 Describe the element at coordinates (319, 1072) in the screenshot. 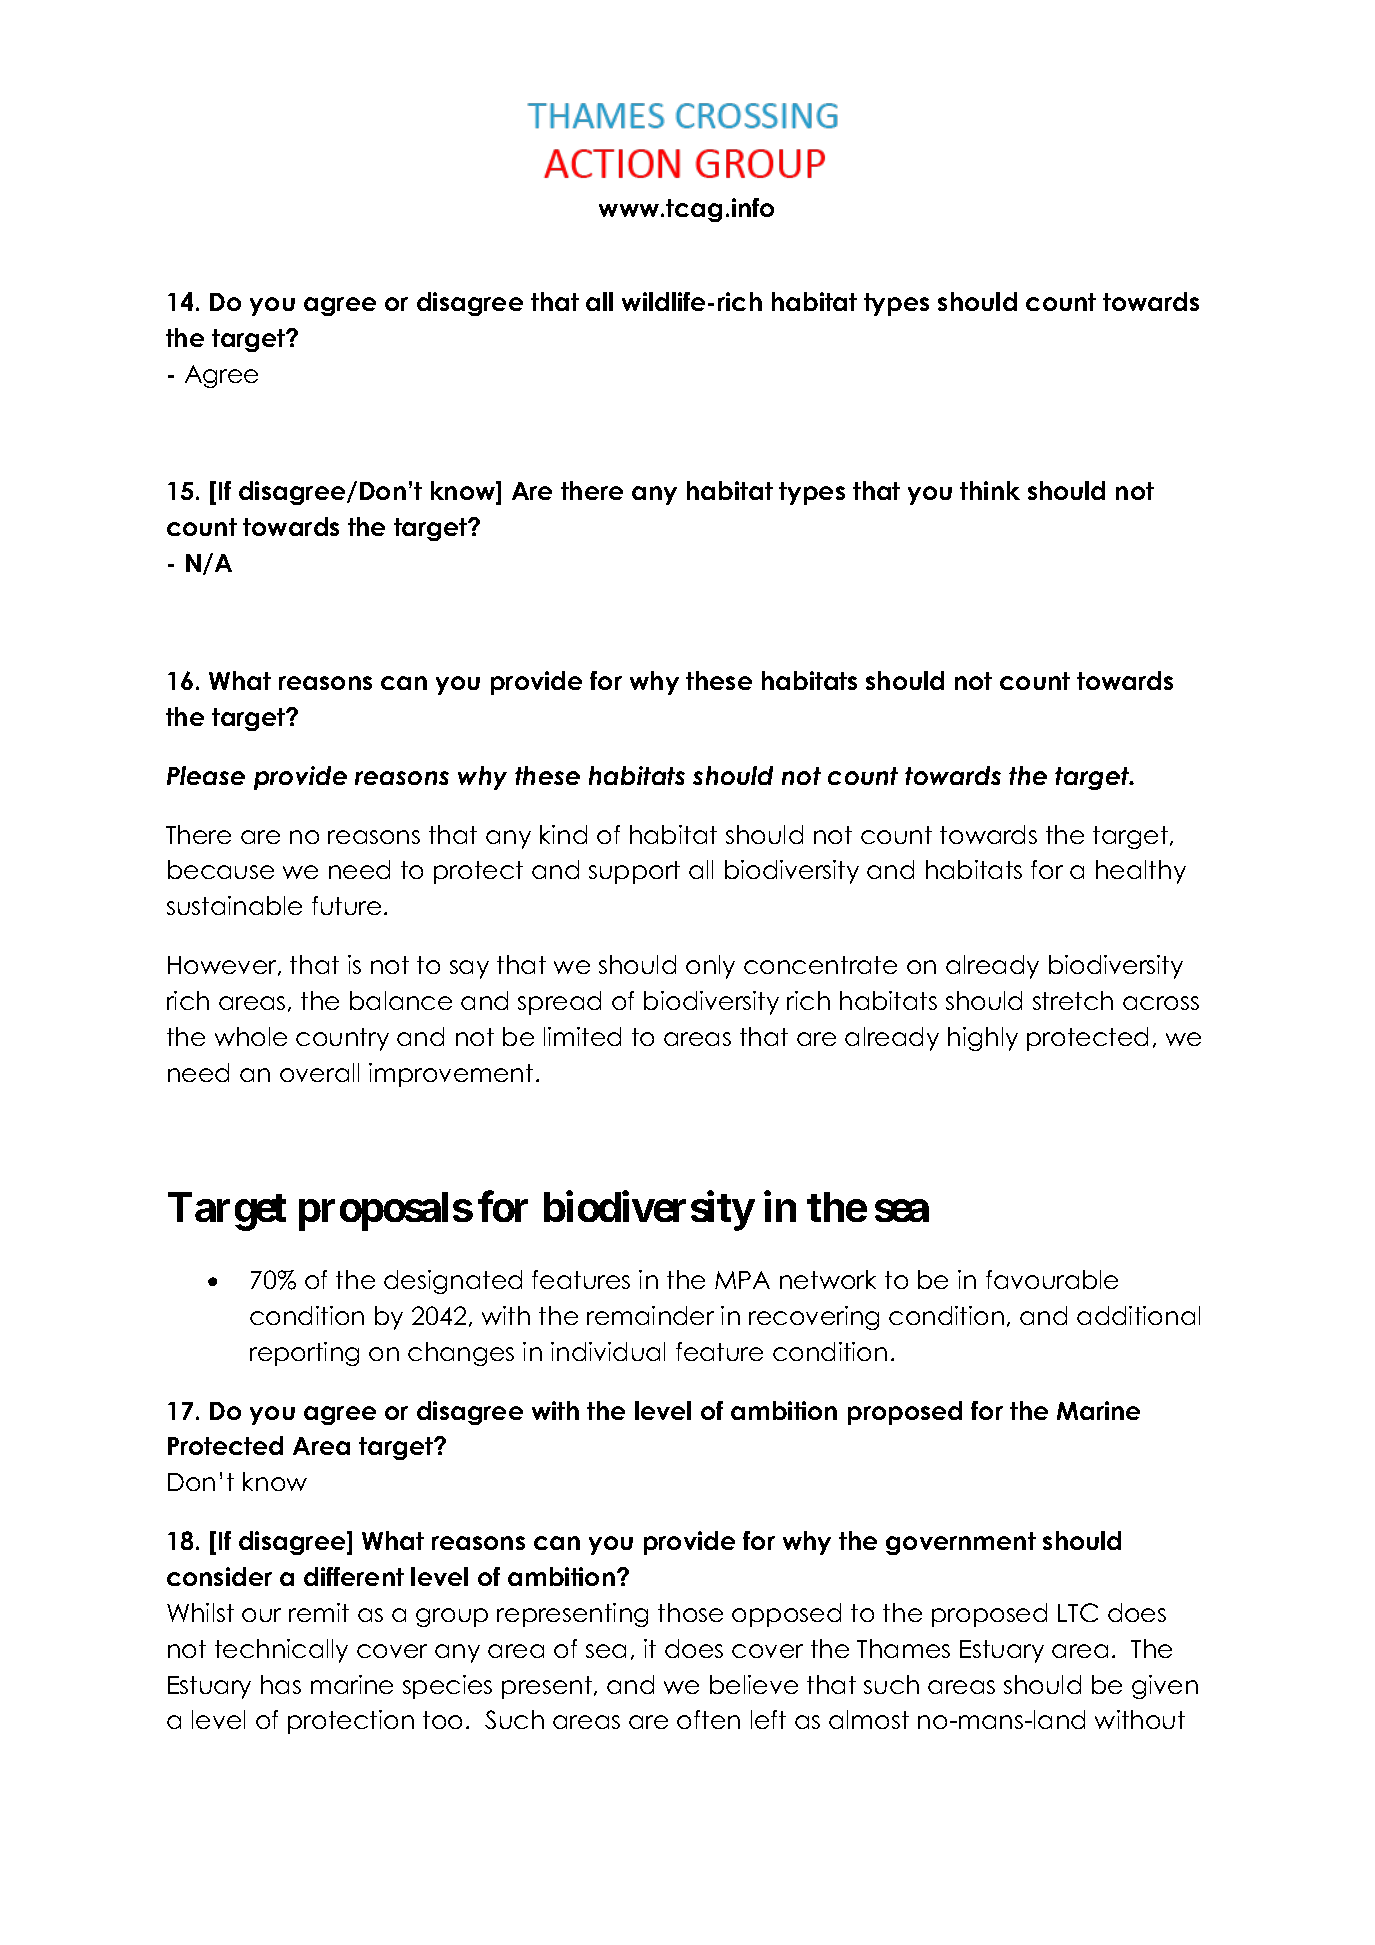

I see `overall` at that location.
